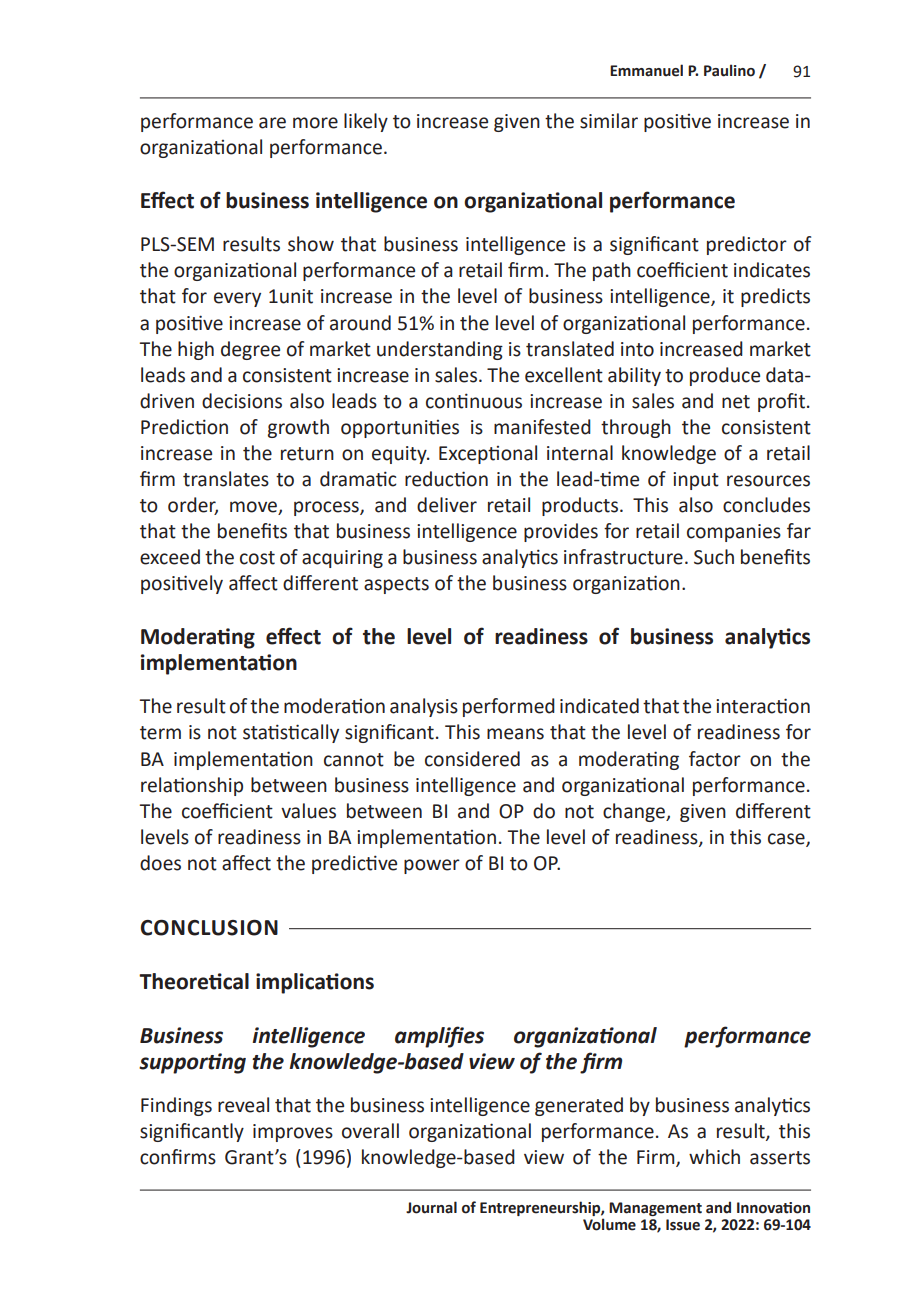  What do you see at coordinates (226, 479) in the screenshot?
I see `translates` at bounding box center [226, 479].
